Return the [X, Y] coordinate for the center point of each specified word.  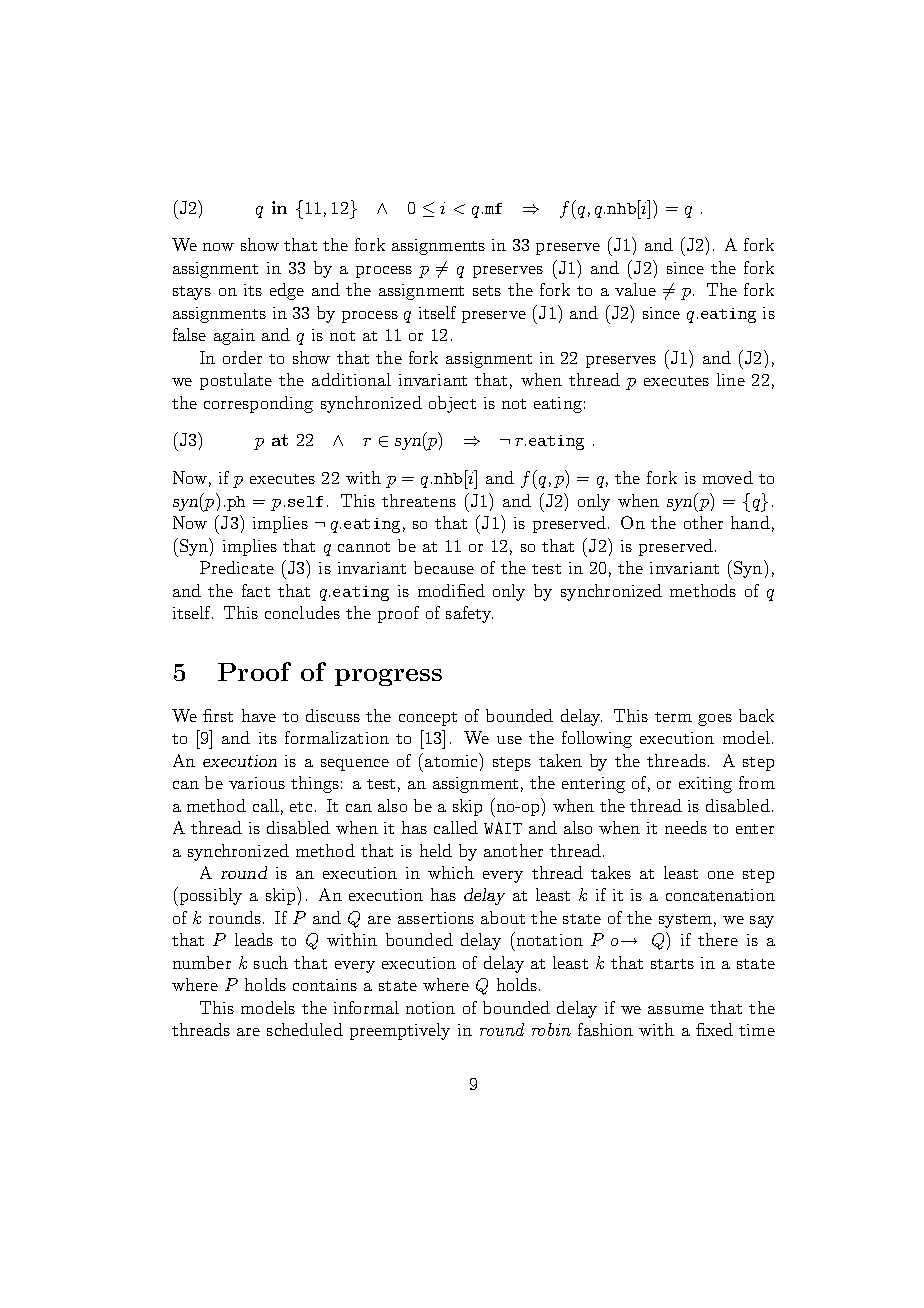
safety [469, 614]
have [259, 715]
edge [287, 291]
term [673, 717]
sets [487, 291]
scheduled [305, 1029]
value [635, 289]
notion [430, 1008]
